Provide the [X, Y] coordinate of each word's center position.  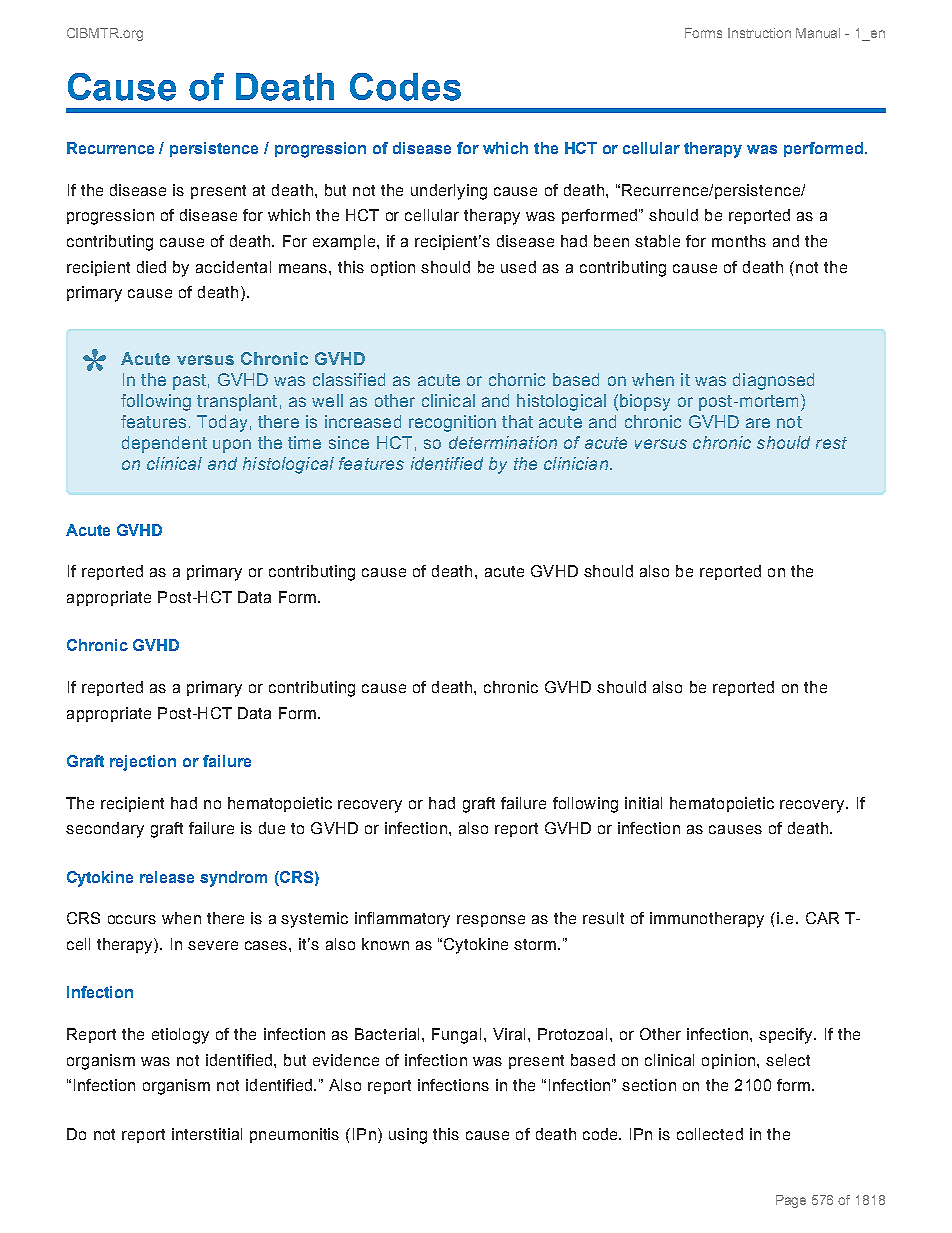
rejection [143, 763]
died [151, 267]
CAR [822, 918]
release [167, 877]
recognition [452, 423]
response [491, 921]
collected [710, 1134]
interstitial [207, 1134]
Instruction [759, 33]
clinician [576, 463]
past [189, 382]
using [408, 1136]
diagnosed [773, 381]
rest [831, 443]
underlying [449, 192]
